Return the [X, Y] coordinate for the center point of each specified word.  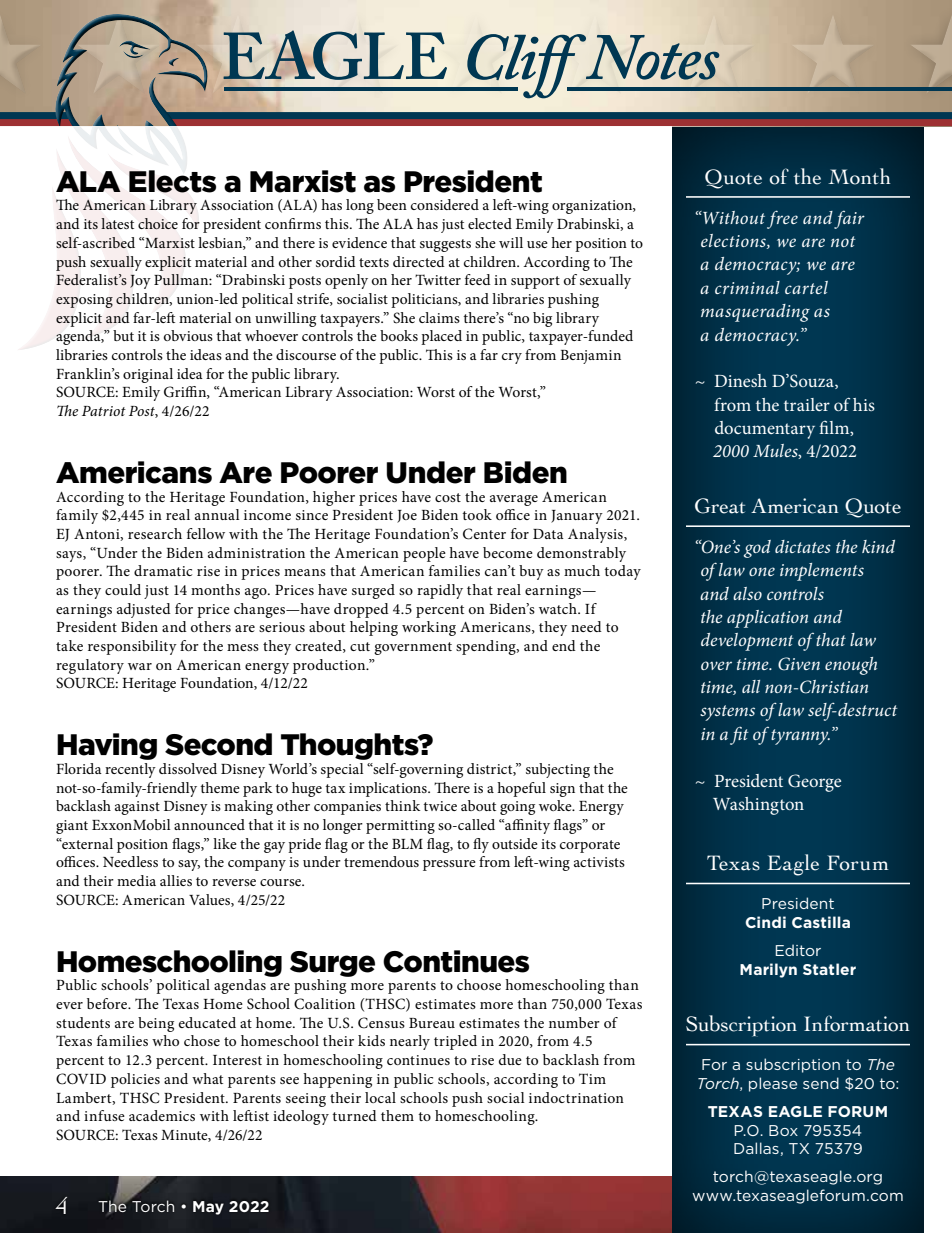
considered [445, 204]
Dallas [756, 1148]
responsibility [132, 647]
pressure [449, 865]
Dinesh [741, 380]
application [767, 619]
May [208, 1208]
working [429, 628]
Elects [172, 181]
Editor [798, 950]
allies [176, 880]
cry [512, 358]
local [380, 1097]
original [148, 375]
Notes [652, 57]
